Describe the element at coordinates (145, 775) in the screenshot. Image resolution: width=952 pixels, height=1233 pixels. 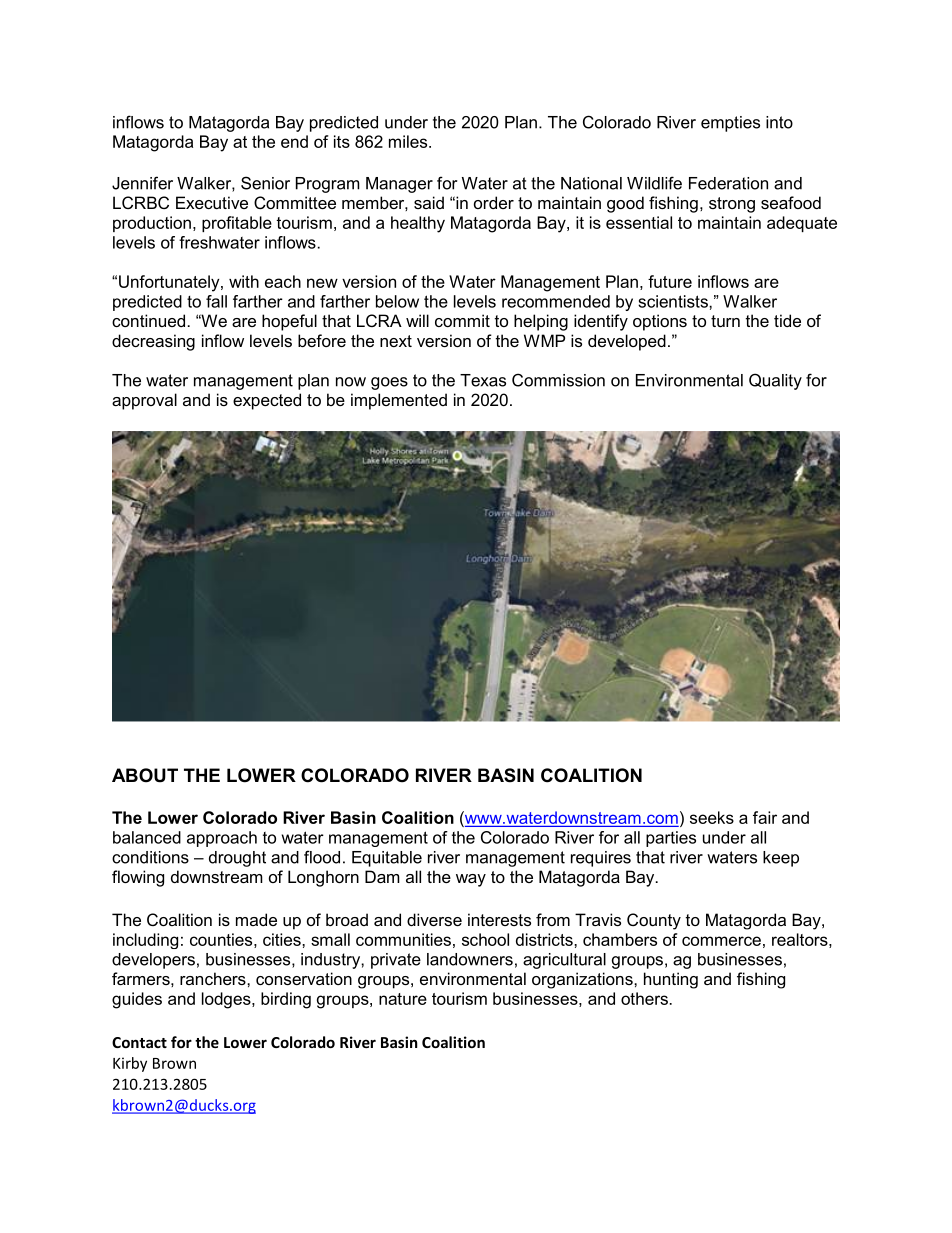
I see `ABOUT` at that location.
